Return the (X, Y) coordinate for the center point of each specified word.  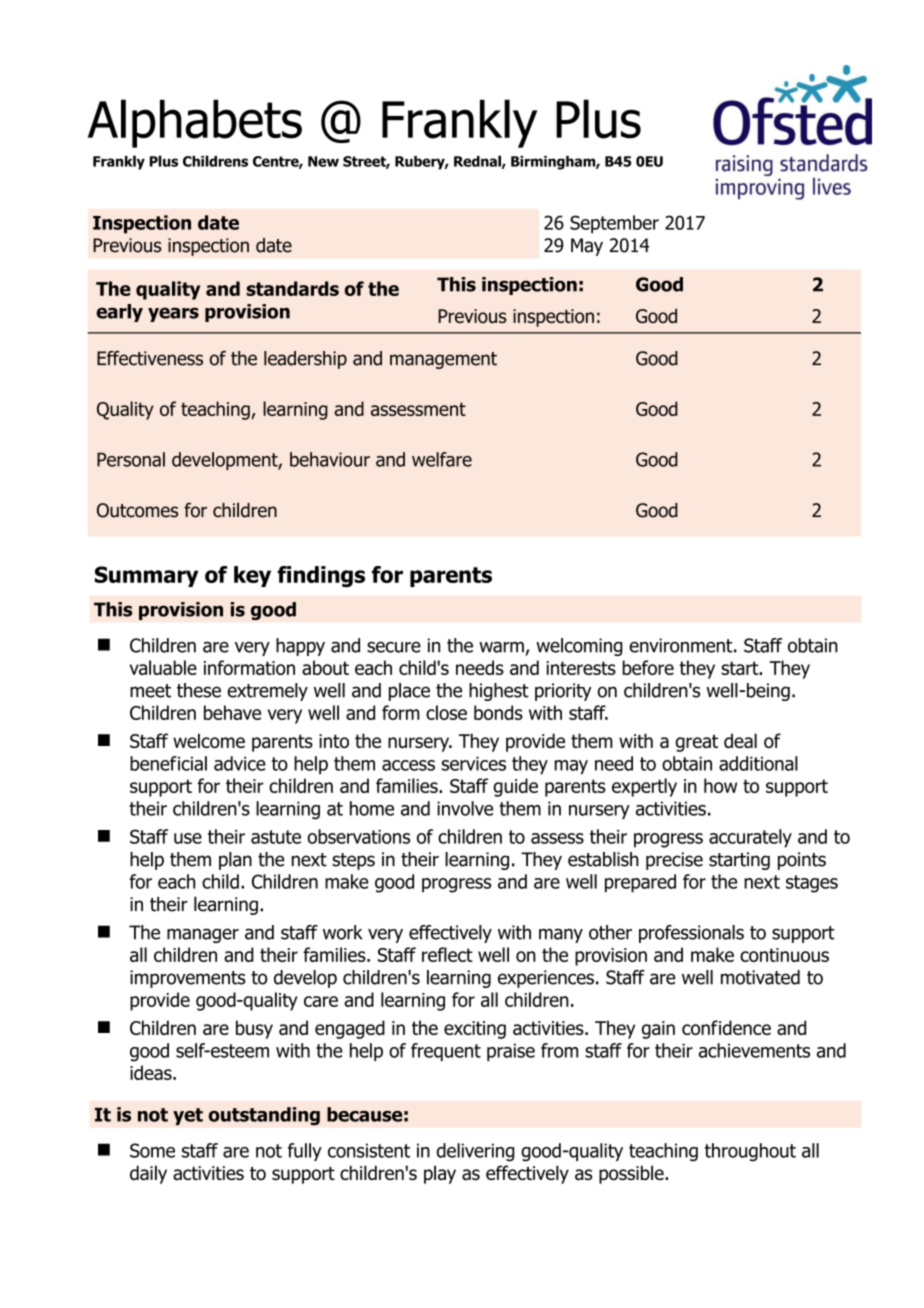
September (614, 224)
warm (501, 647)
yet (188, 1116)
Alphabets (195, 123)
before (648, 667)
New (323, 161)
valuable (163, 667)
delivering (476, 1152)
